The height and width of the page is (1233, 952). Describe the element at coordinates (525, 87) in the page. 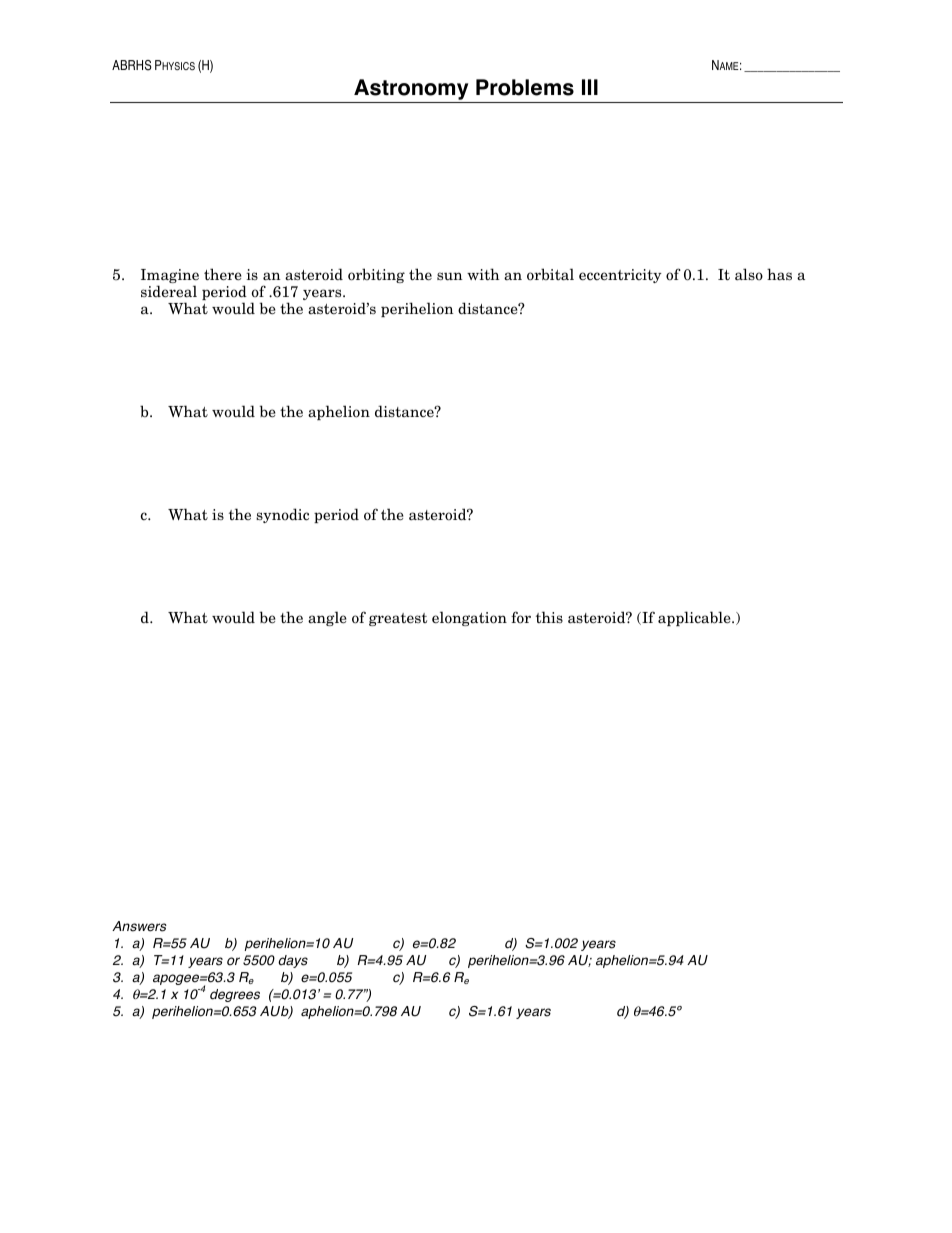

I see `Problems` at that location.
